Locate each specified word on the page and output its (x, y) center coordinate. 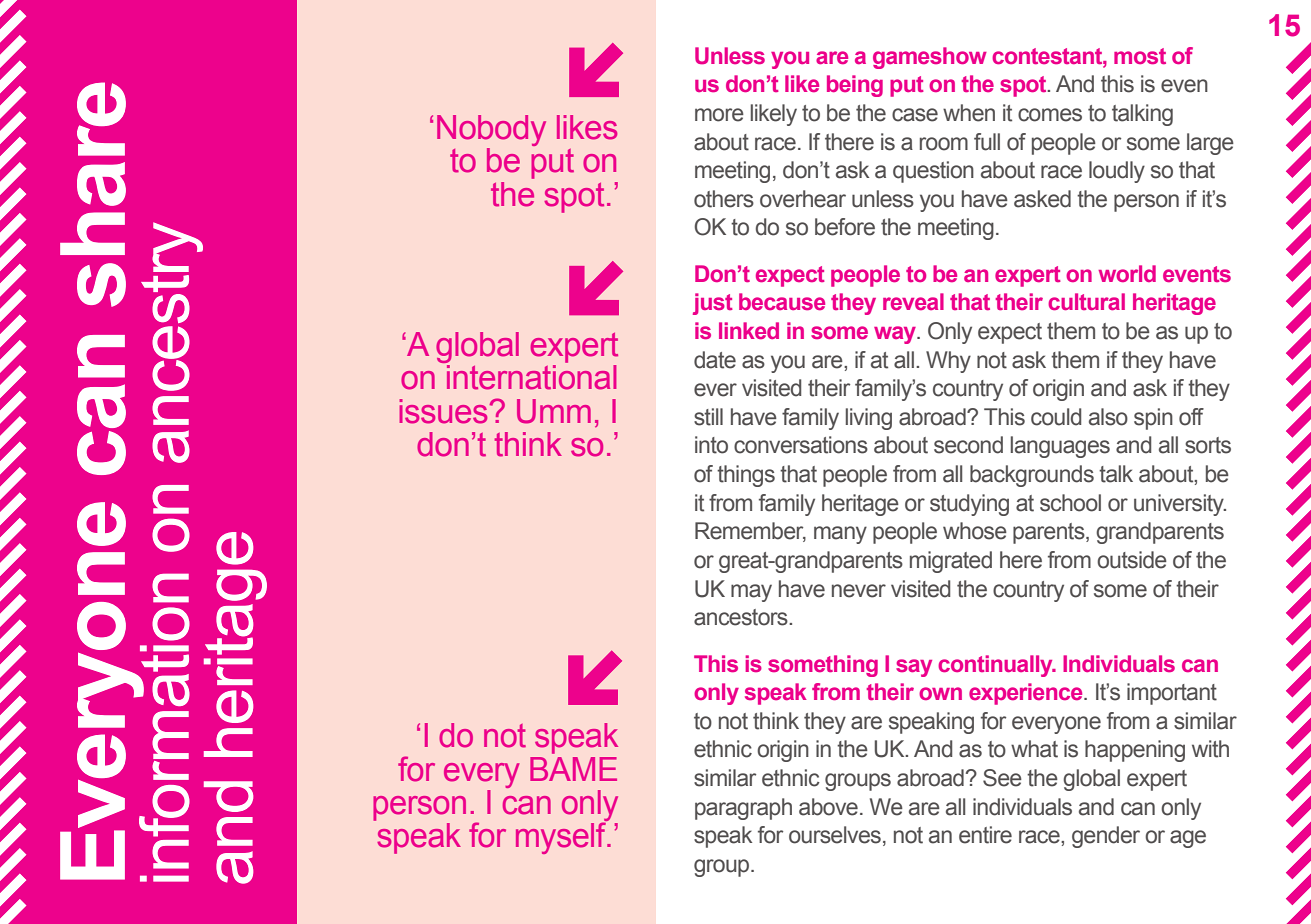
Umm (554, 411)
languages (1060, 447)
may (751, 593)
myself (562, 837)
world (1127, 273)
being (855, 86)
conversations (801, 445)
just (713, 304)
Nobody (491, 130)
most (1140, 56)
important (1172, 694)
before (845, 227)
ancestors (742, 617)
